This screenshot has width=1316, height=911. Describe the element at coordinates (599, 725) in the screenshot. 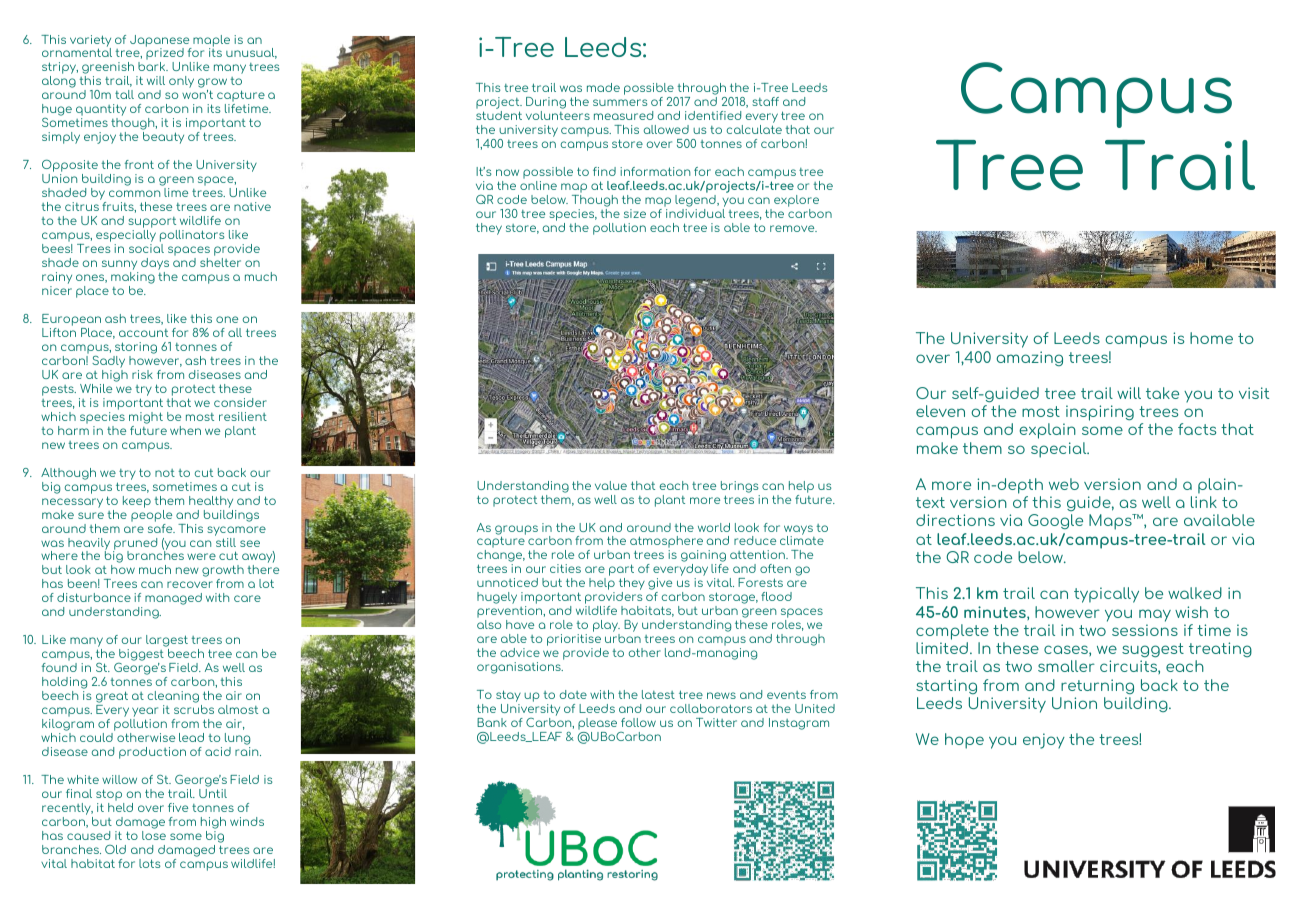

I see `please` at that location.
